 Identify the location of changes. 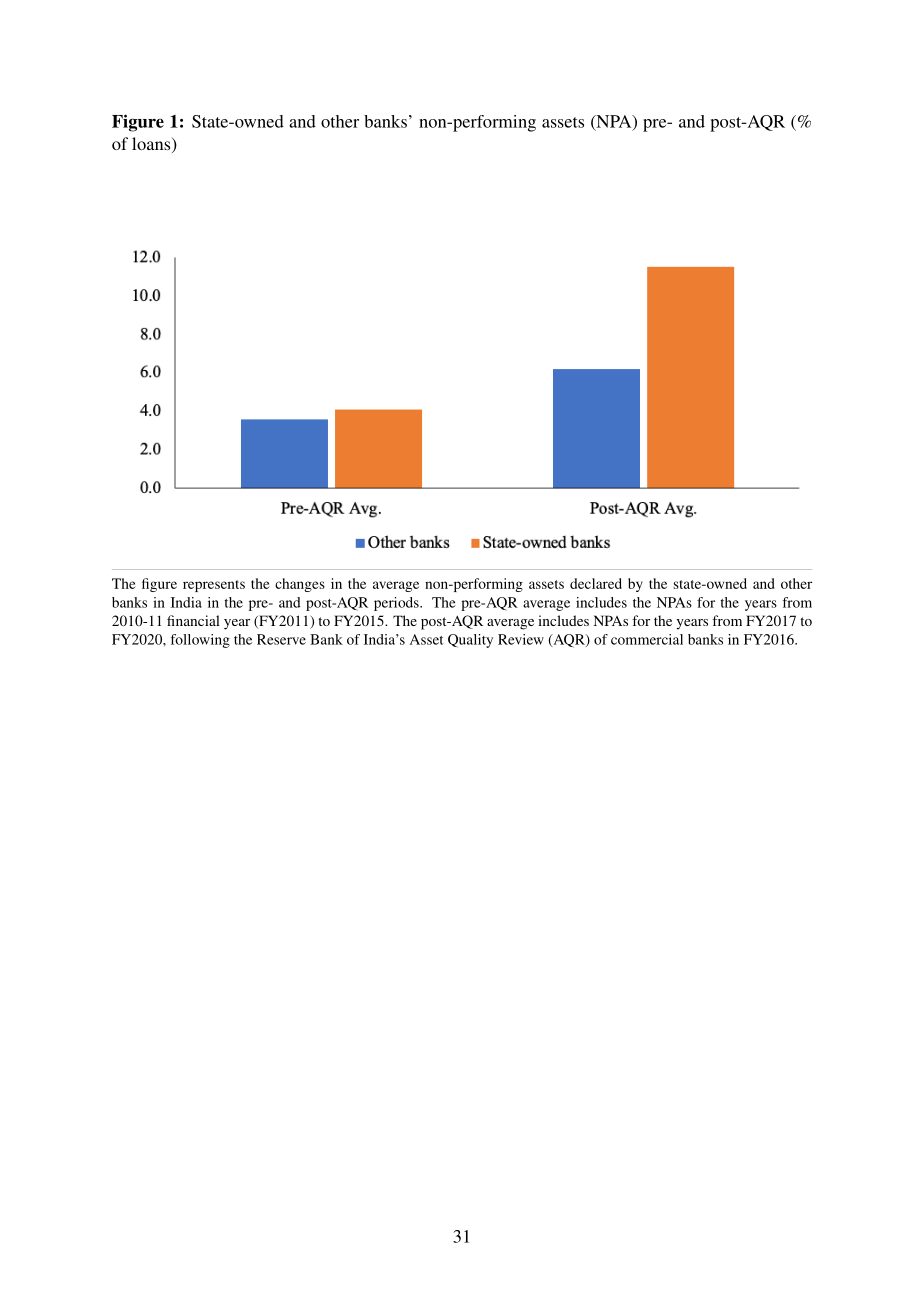
(300, 585).
